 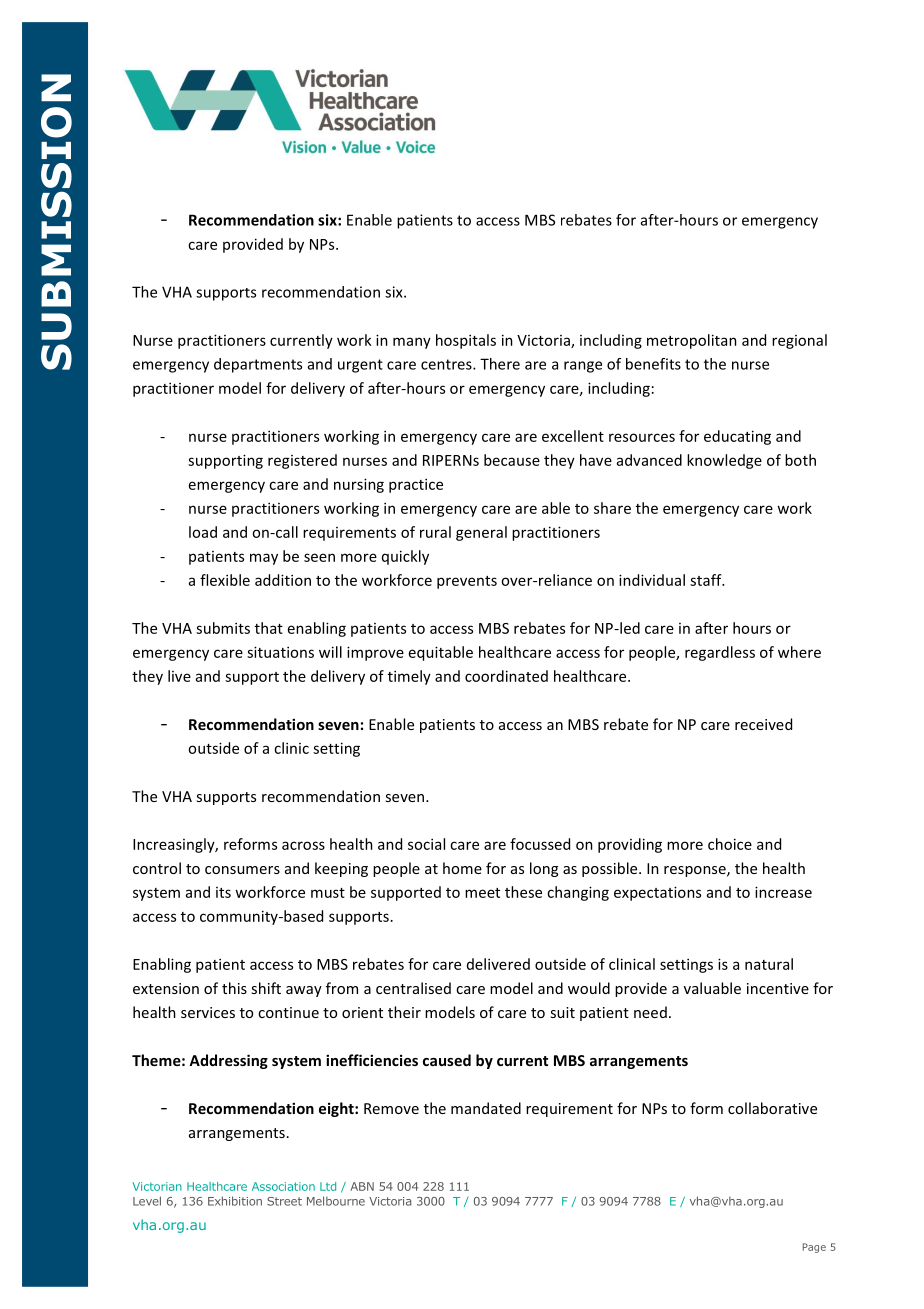 I want to click on ABN, so click(x=362, y=1186).
